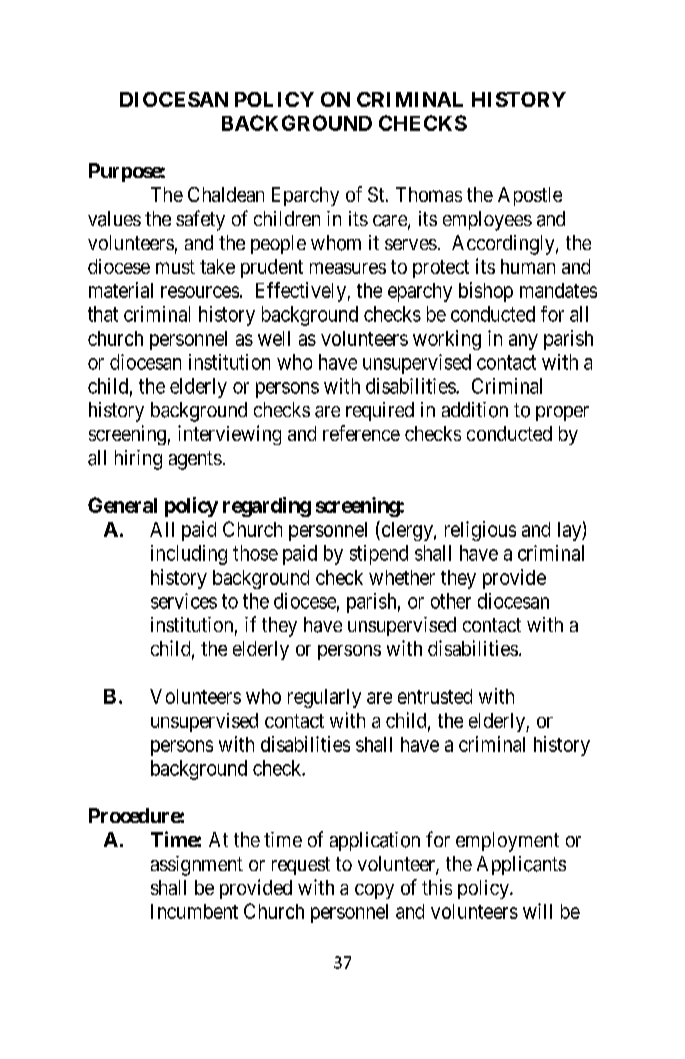 This page has width=685, height=1059. I want to click on safety, so click(200, 220).
